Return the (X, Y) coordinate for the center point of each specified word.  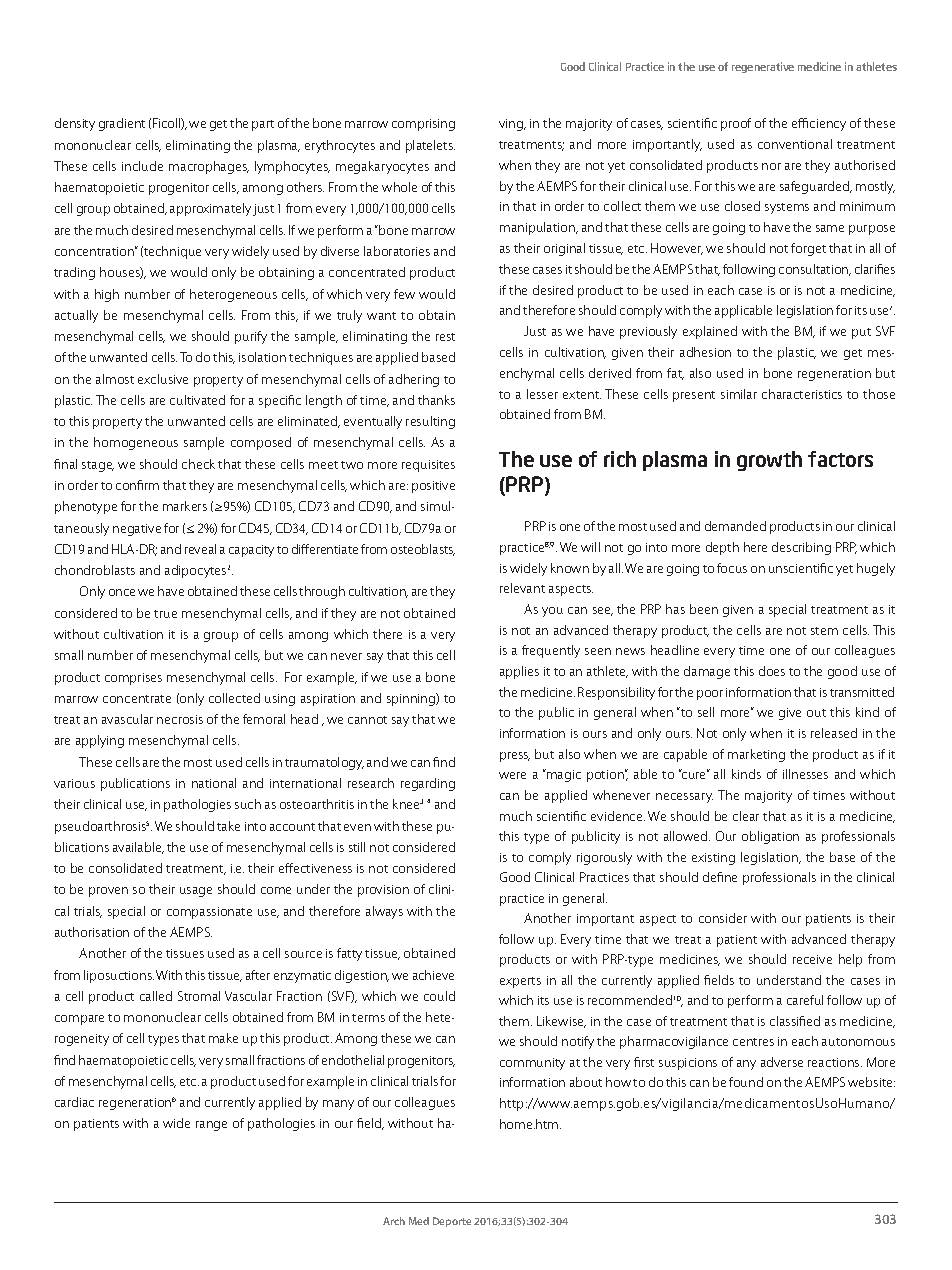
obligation (770, 837)
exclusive (163, 379)
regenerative (763, 67)
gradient (122, 124)
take (228, 826)
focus (732, 568)
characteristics (802, 394)
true (165, 614)
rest (445, 337)
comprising (423, 125)
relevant (522, 588)
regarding (428, 784)
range (211, 1126)
